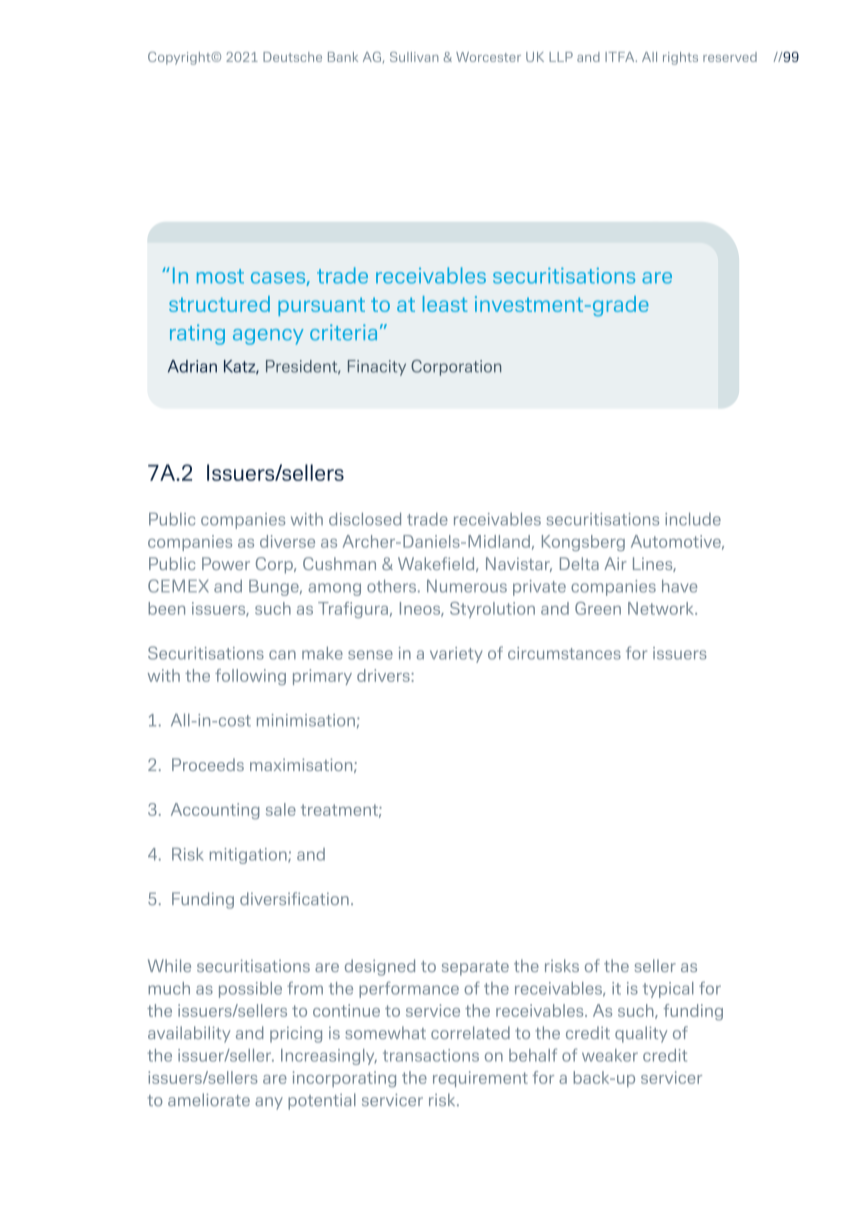  Describe the element at coordinates (445, 304) in the page. I see `least` at that location.
